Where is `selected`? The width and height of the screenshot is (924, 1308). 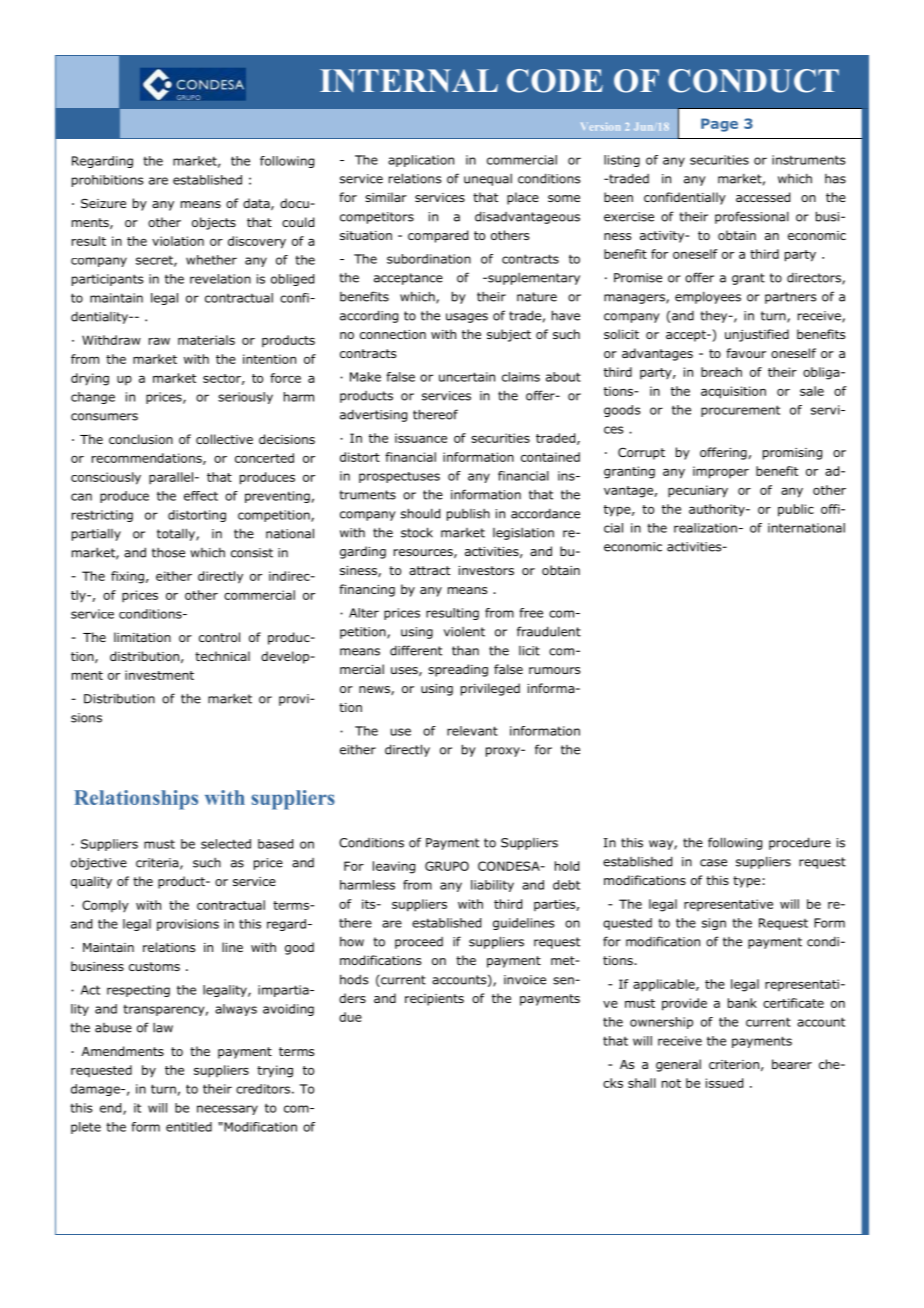
selected is located at coordinates (226, 844).
